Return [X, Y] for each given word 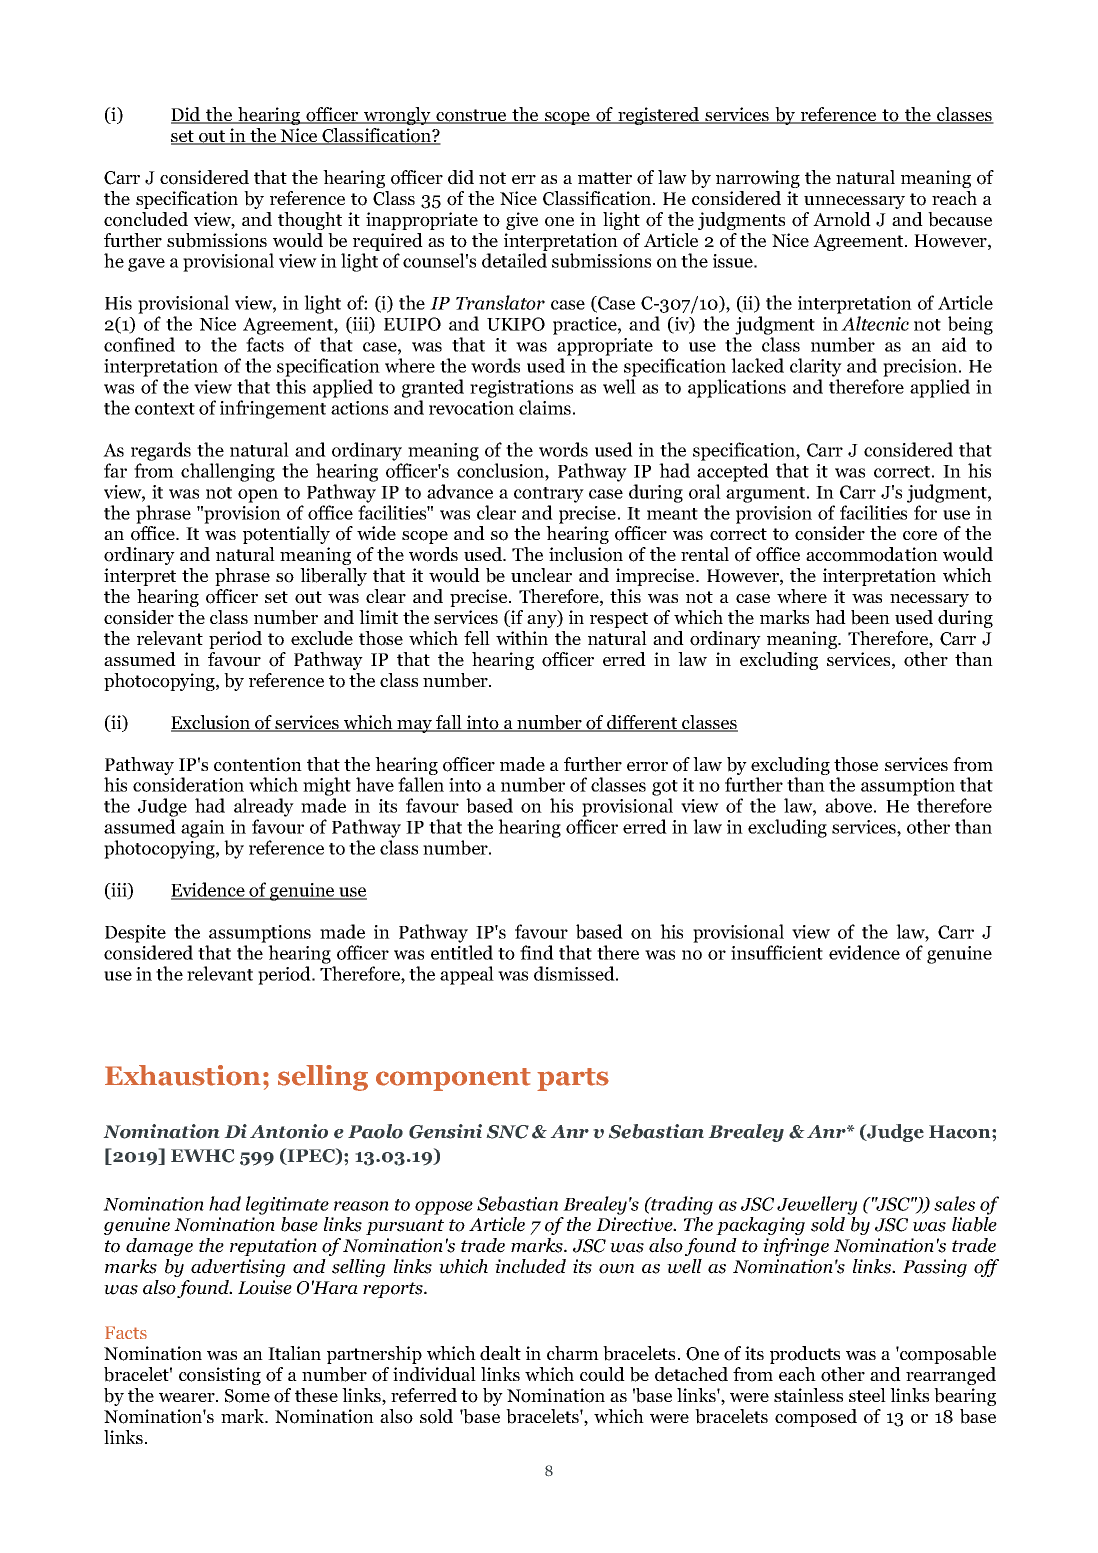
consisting [220, 1376]
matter [605, 178]
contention [258, 764]
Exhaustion [183, 1075]
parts [573, 1079]
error [647, 767]
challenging [228, 472]
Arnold [842, 219]
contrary [549, 495]
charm [573, 1353]
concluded [146, 219]
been [870, 617]
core [920, 536]
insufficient [777, 952]
